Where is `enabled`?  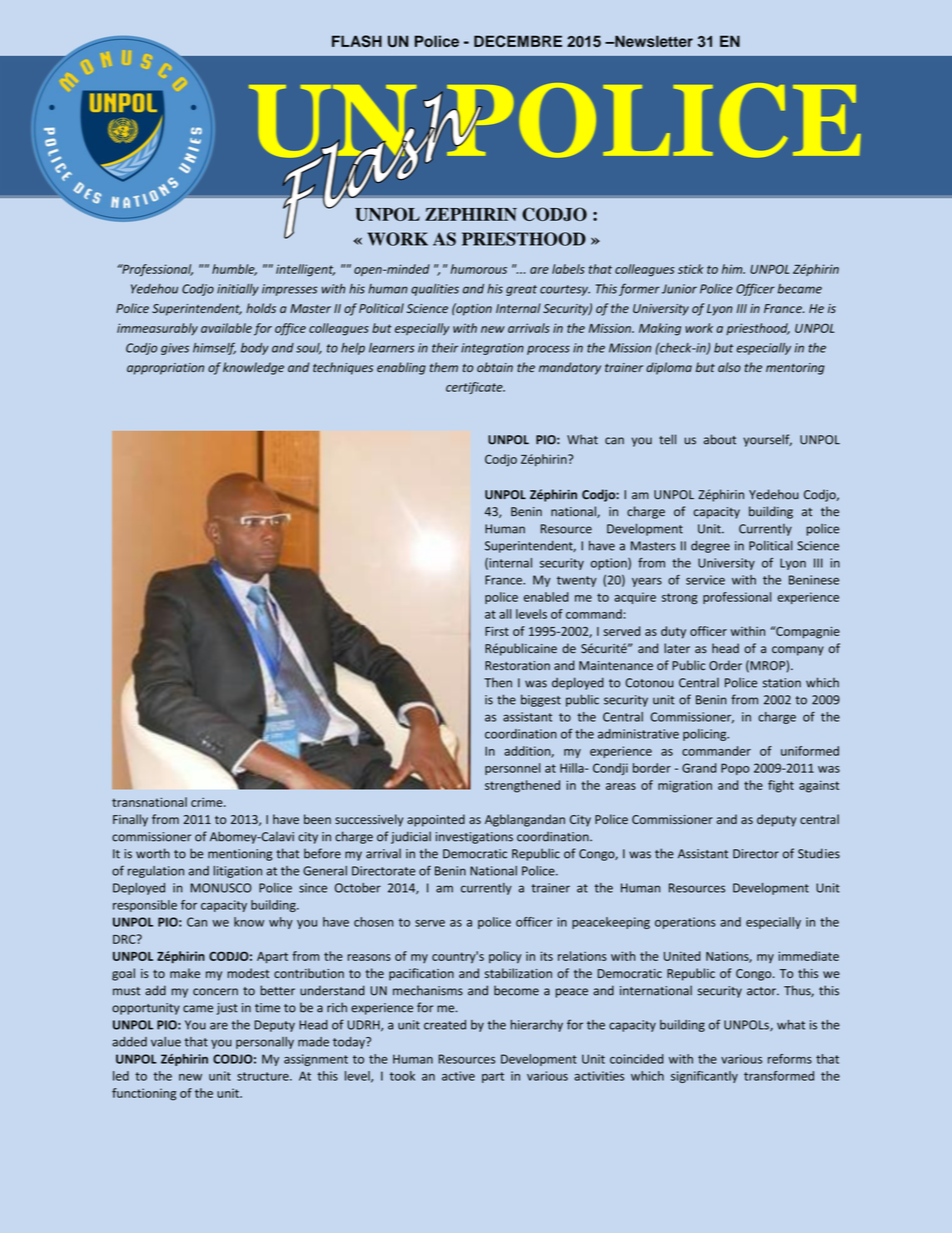 enabled is located at coordinates (546, 597).
